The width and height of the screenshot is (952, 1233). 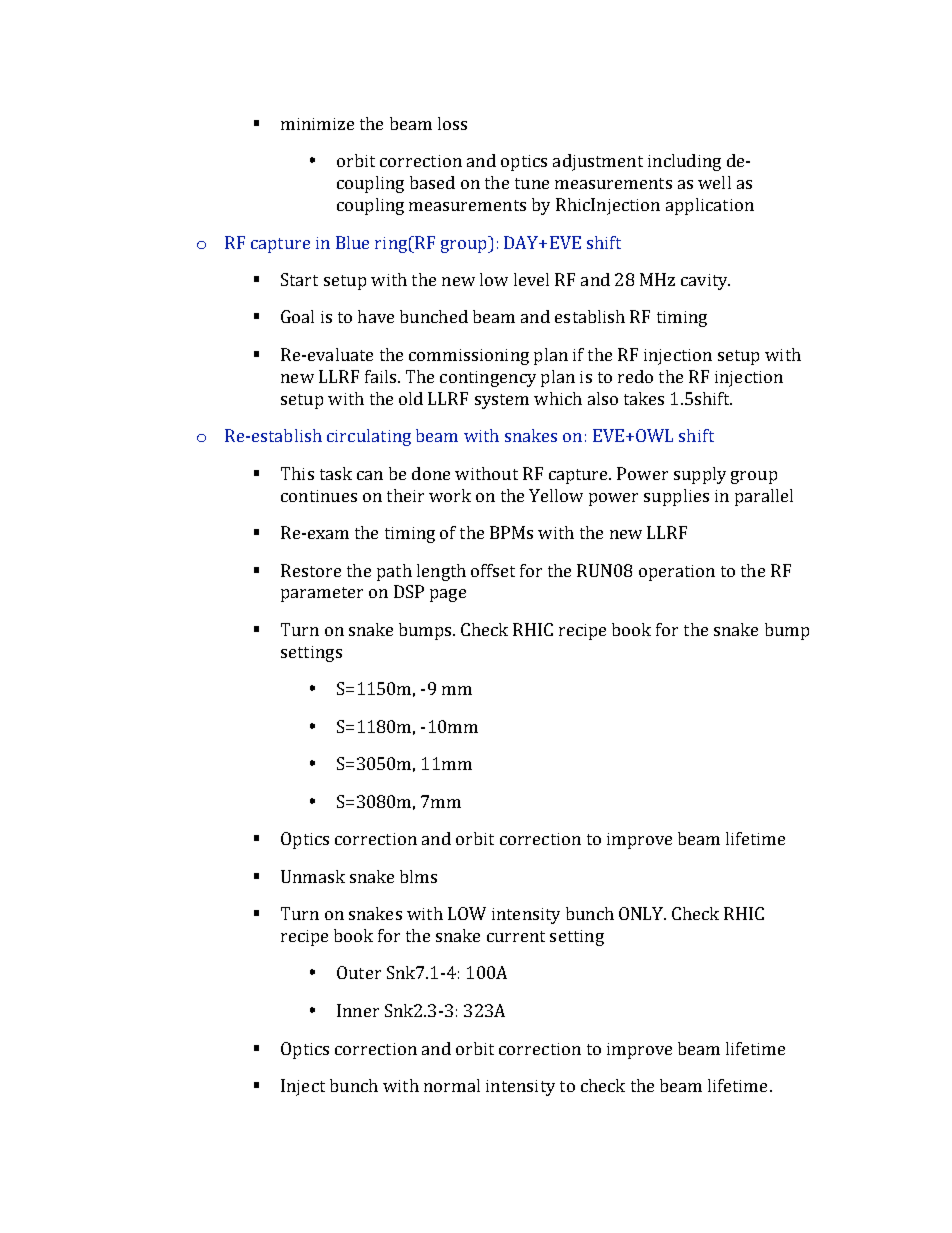 I want to click on Unmask, so click(x=313, y=876).
